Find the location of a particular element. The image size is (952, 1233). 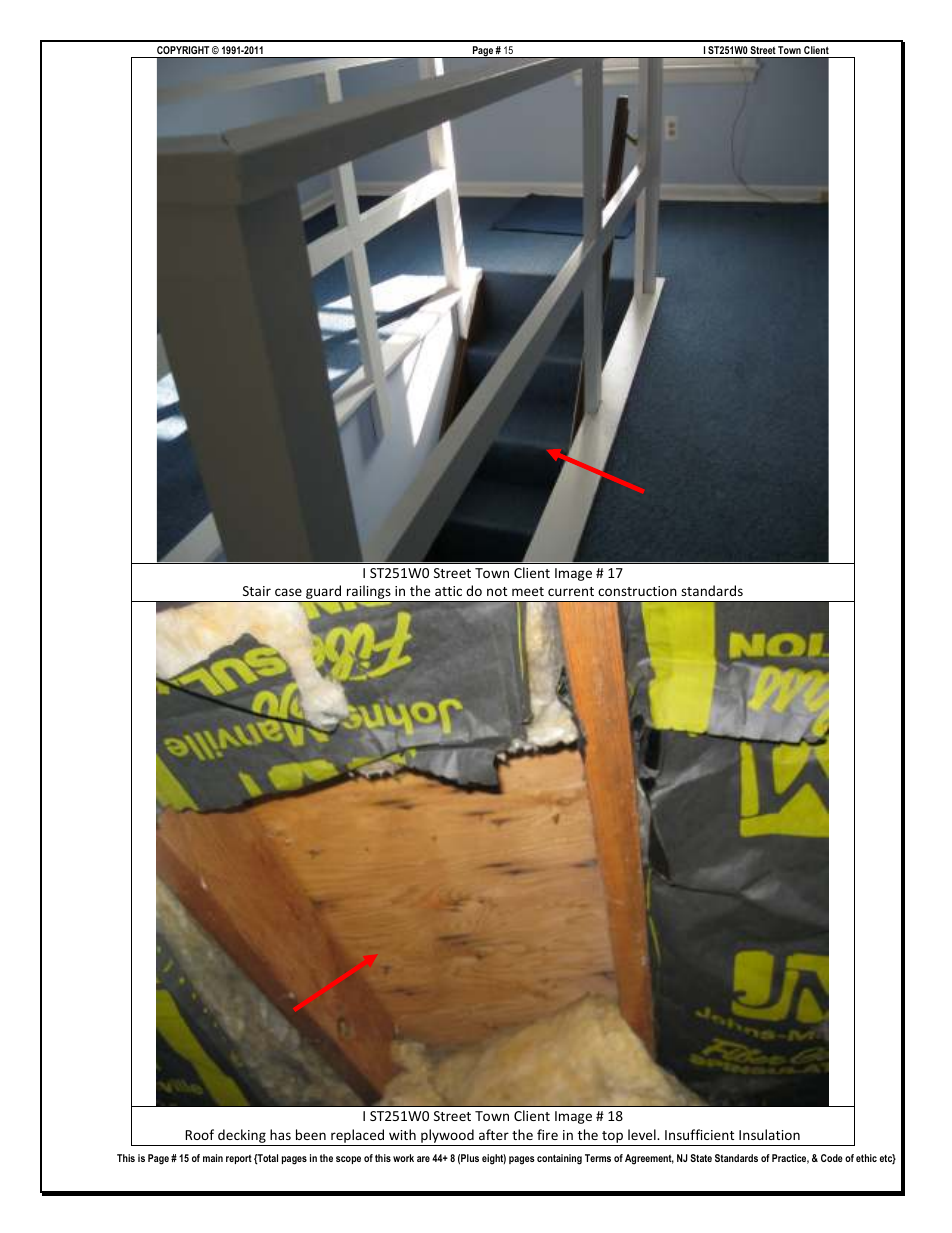

Insulation is located at coordinates (769, 1134).
